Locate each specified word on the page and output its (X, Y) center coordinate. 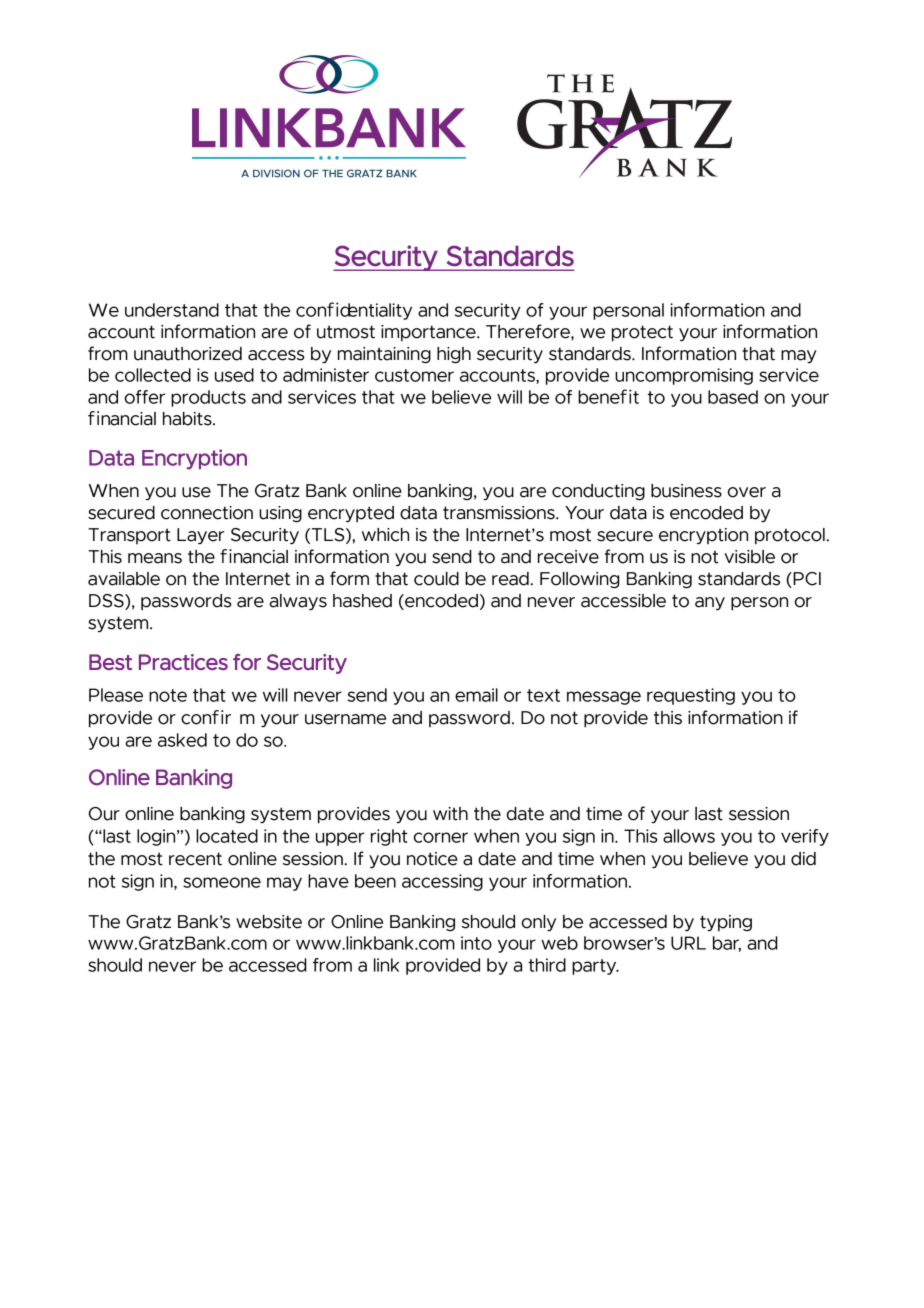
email (476, 695)
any (710, 604)
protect (642, 333)
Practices (183, 662)
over (747, 492)
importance (429, 333)
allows (689, 836)
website (269, 922)
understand (172, 310)
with (450, 814)
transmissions (500, 513)
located (227, 836)
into (476, 943)
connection (207, 513)
